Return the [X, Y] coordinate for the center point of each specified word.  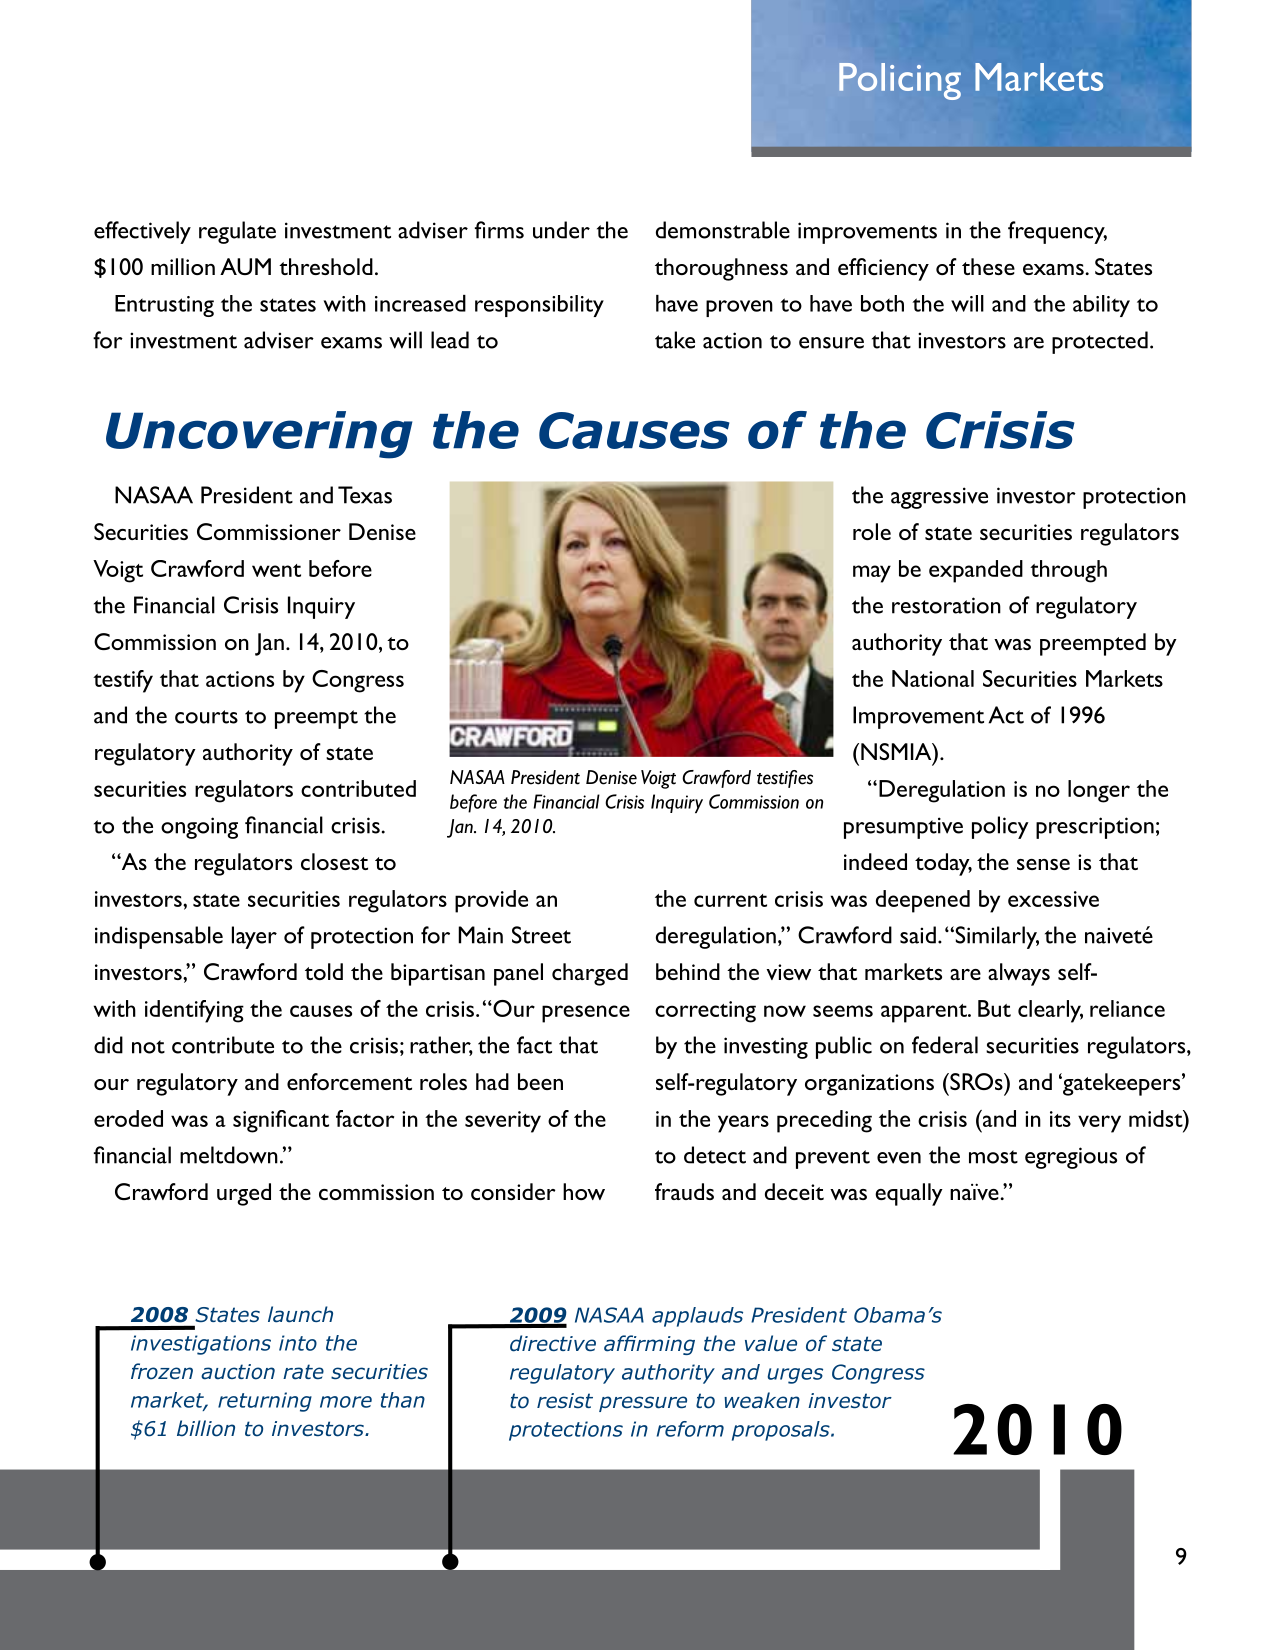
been [540, 1081]
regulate [237, 232]
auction [238, 1372]
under [561, 230]
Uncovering [259, 435]
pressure [643, 1404]
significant [281, 1121]
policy [1000, 827]
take [675, 340]
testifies [785, 779]
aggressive [939, 498]
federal [945, 1045]
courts [206, 717]
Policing [900, 81]
